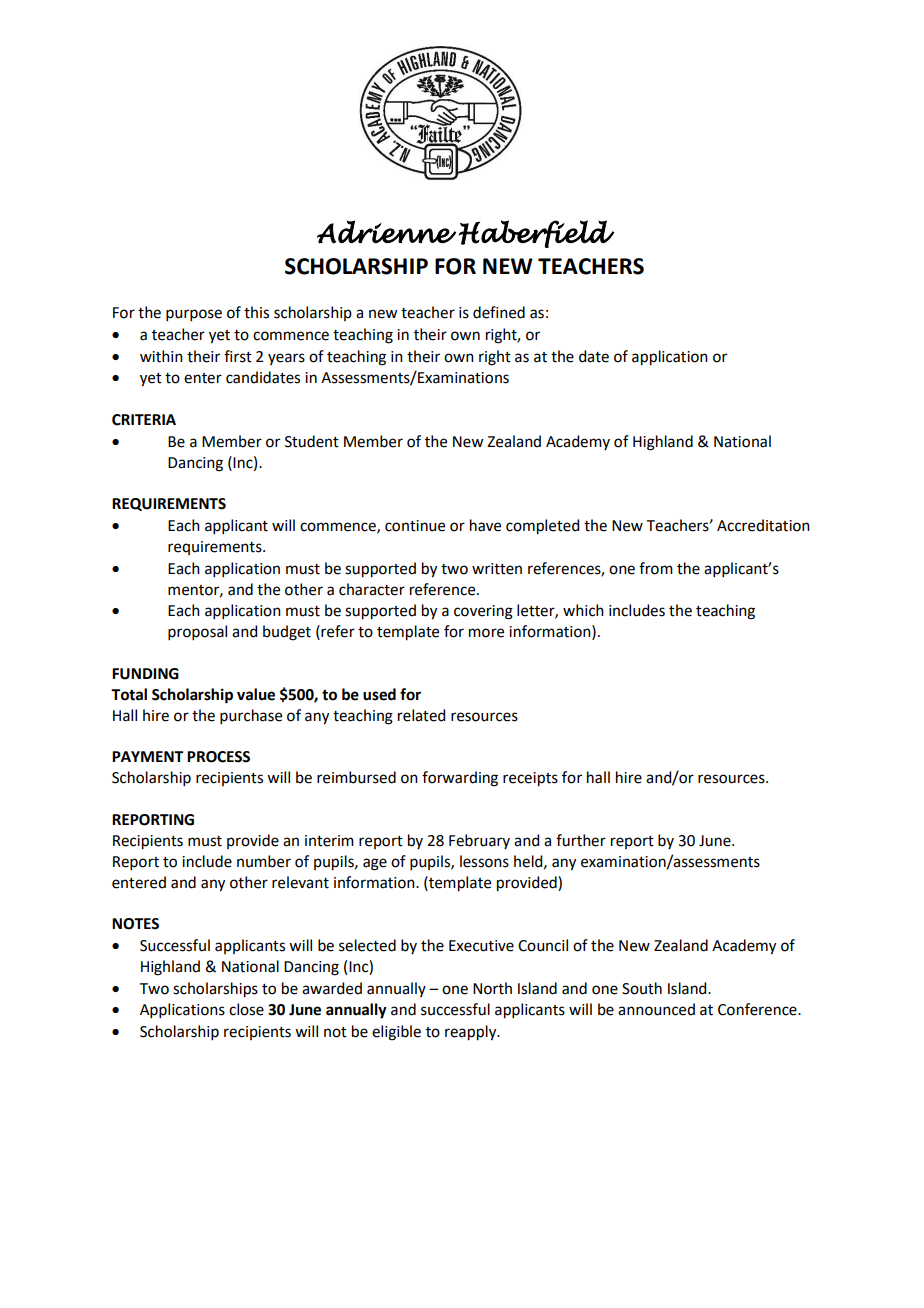 Image resolution: width=924 pixels, height=1308 pixels. Describe the element at coordinates (379, 694) in the page. I see `used` at that location.
